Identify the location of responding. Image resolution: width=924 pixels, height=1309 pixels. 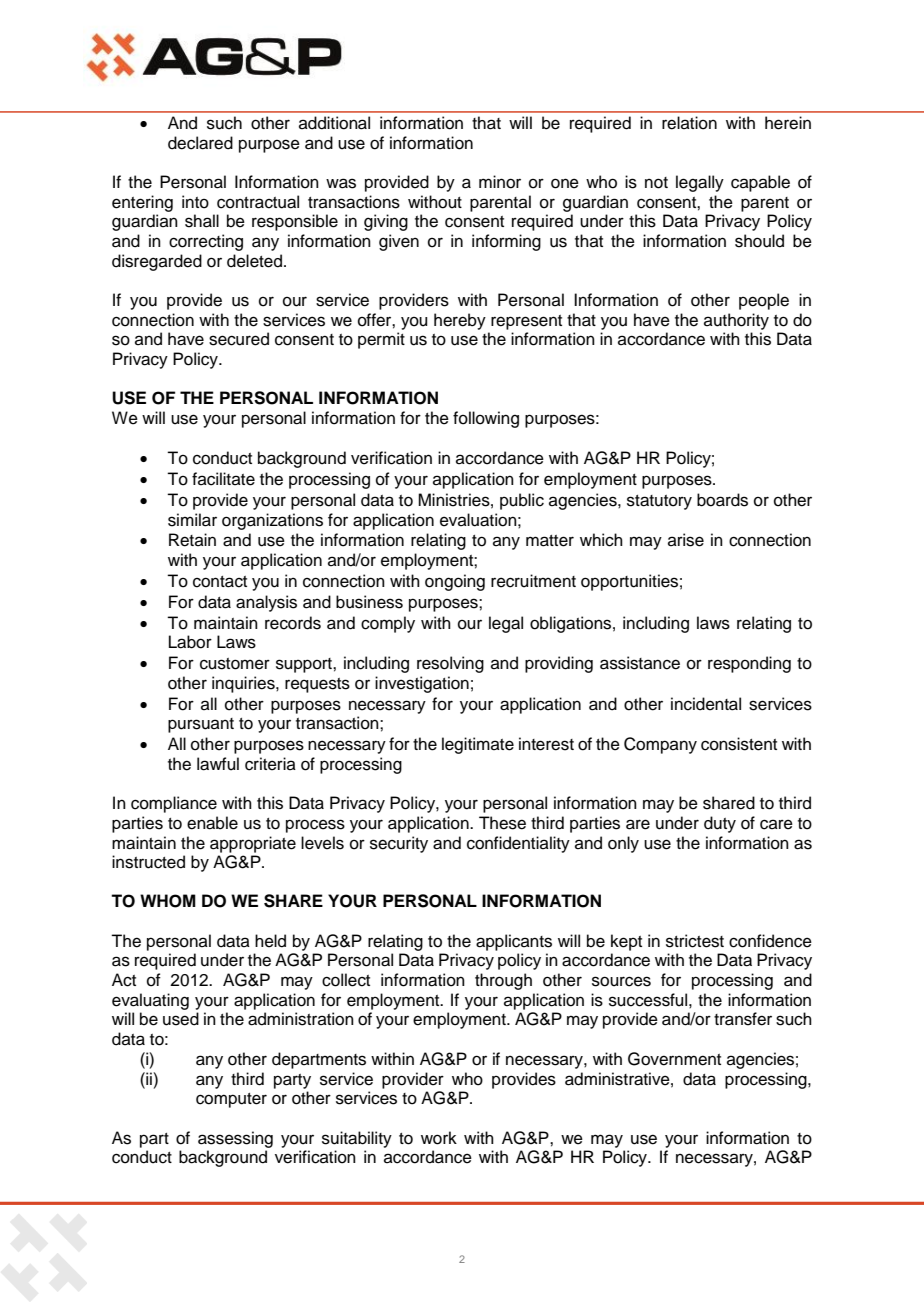
(749, 664).
